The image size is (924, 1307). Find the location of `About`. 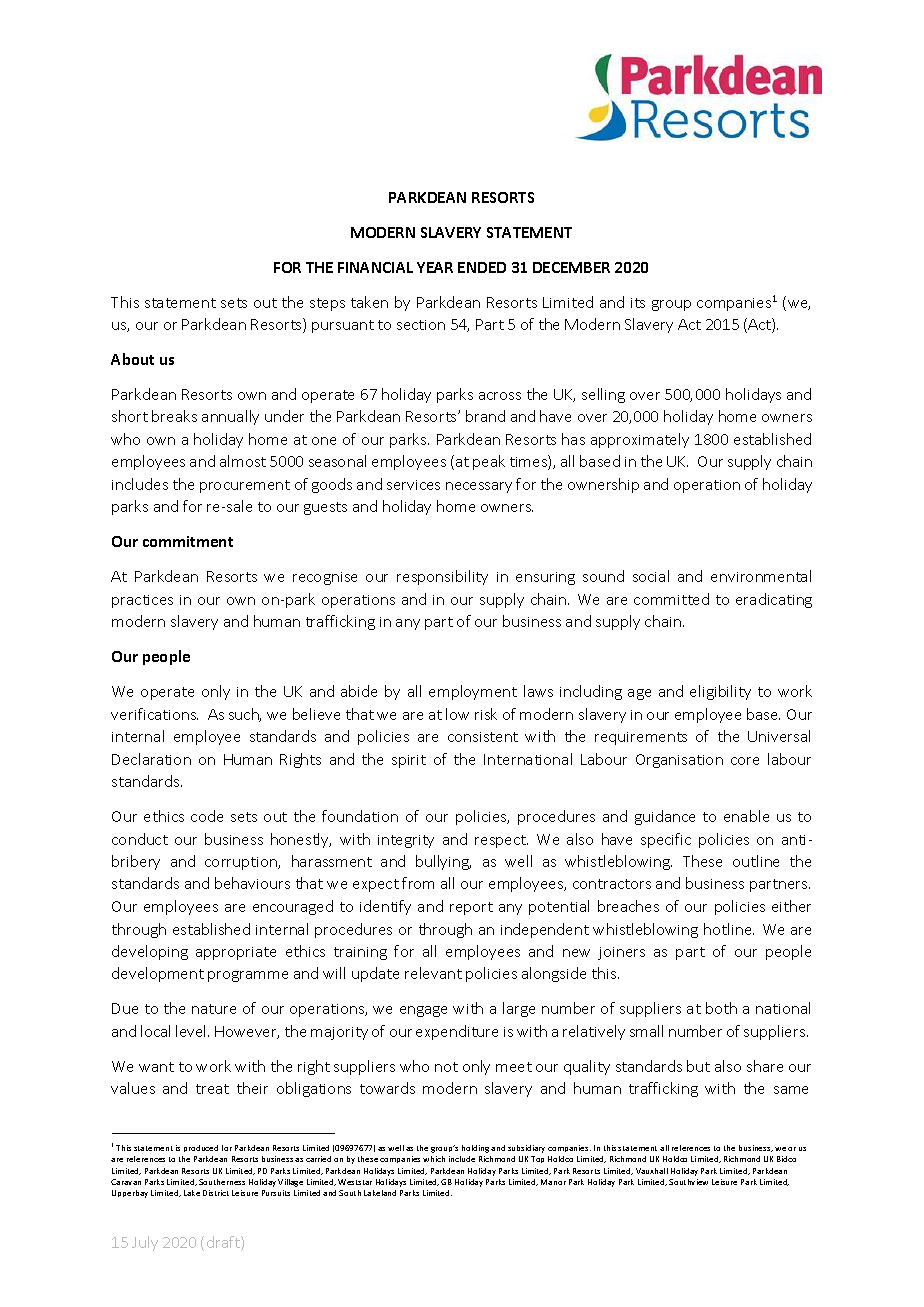

About is located at coordinates (132, 359).
